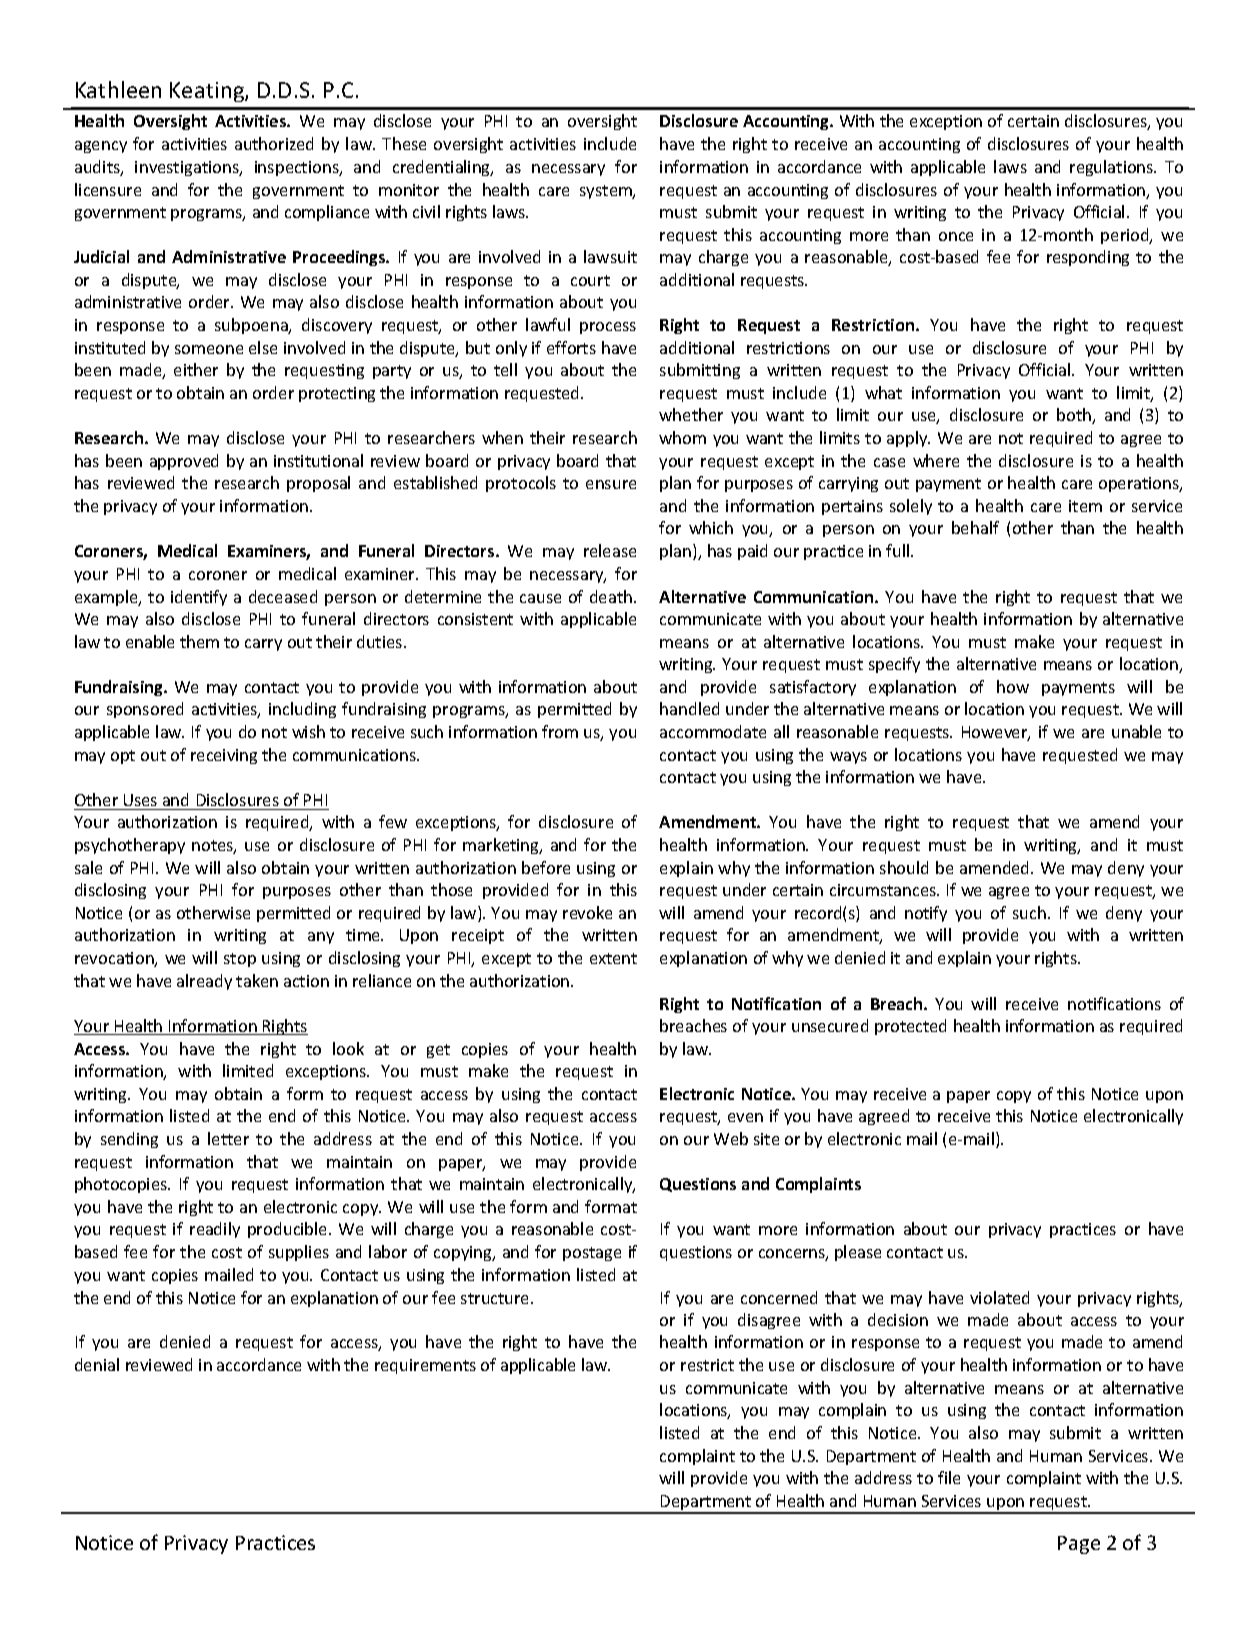 The height and width of the page is (1630, 1260). Describe the element at coordinates (188, 168) in the page. I see `investigations` at that location.
